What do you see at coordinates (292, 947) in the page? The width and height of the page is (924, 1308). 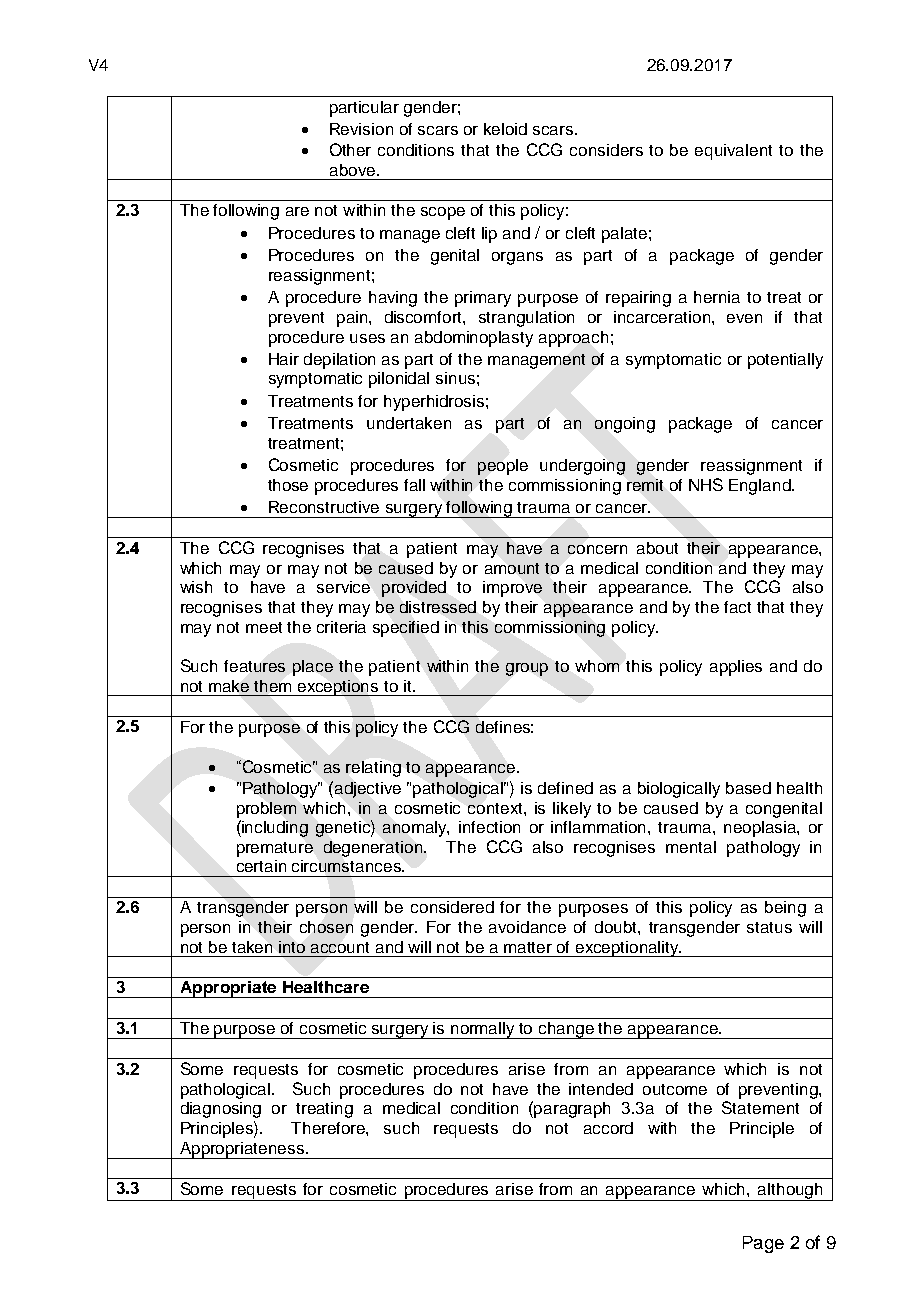 I see `into` at bounding box center [292, 947].
